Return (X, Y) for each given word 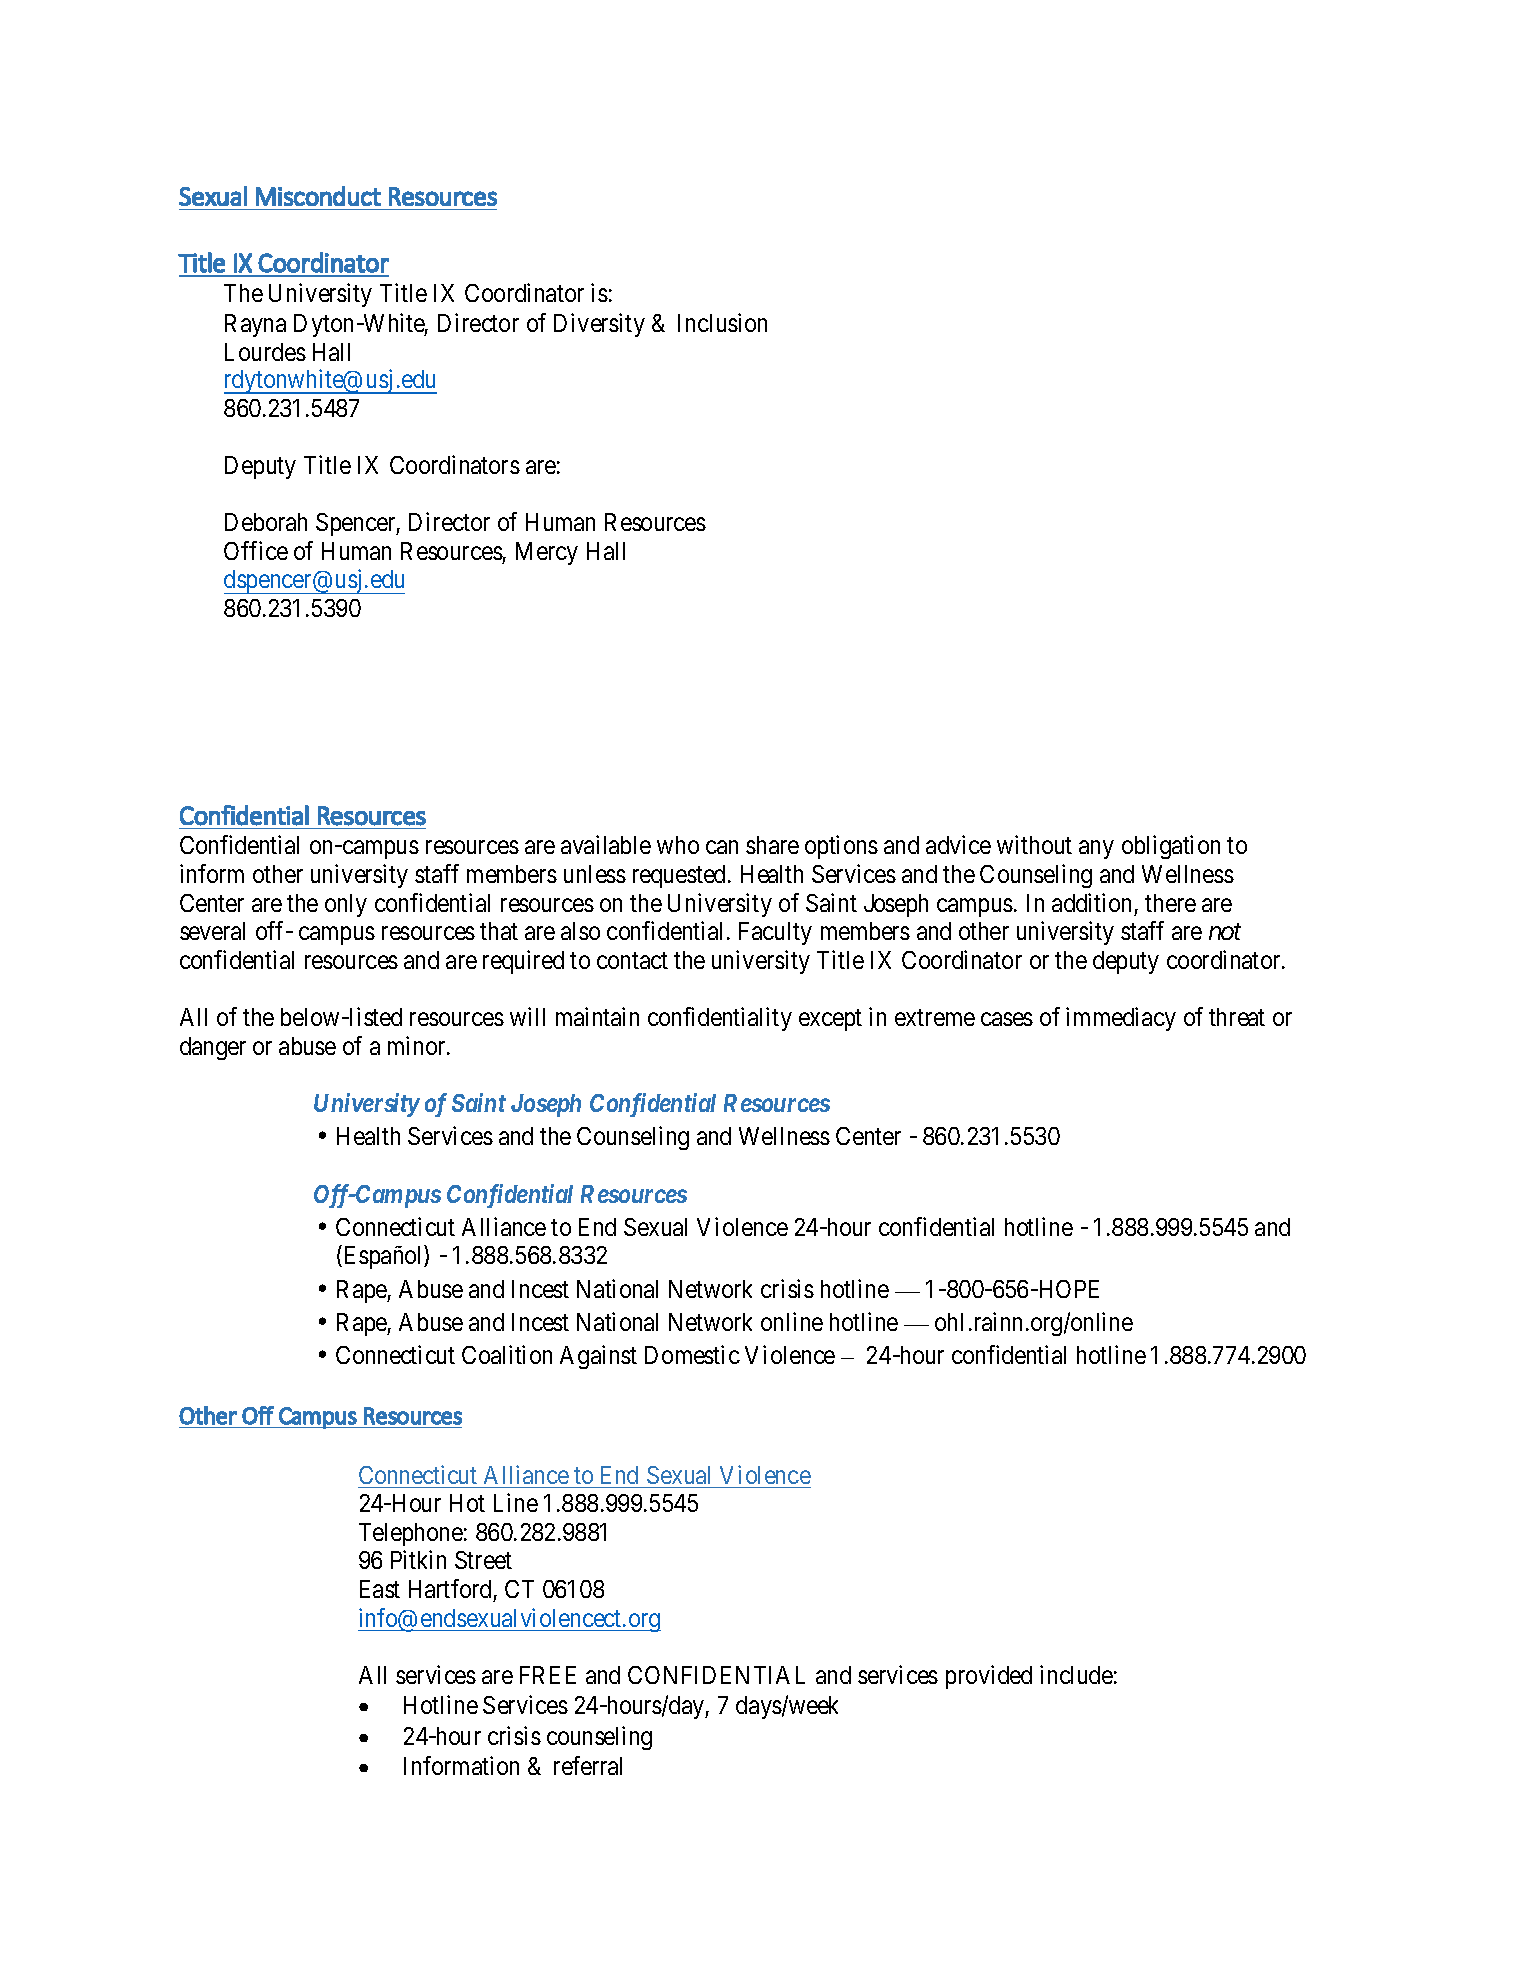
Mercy (547, 553)
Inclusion (722, 323)
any (1096, 850)
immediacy (1121, 1019)
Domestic (692, 1354)
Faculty (775, 933)
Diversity (599, 325)
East (380, 1589)
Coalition (507, 1354)
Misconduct (318, 196)
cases (1007, 1019)
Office (256, 550)
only (346, 905)
